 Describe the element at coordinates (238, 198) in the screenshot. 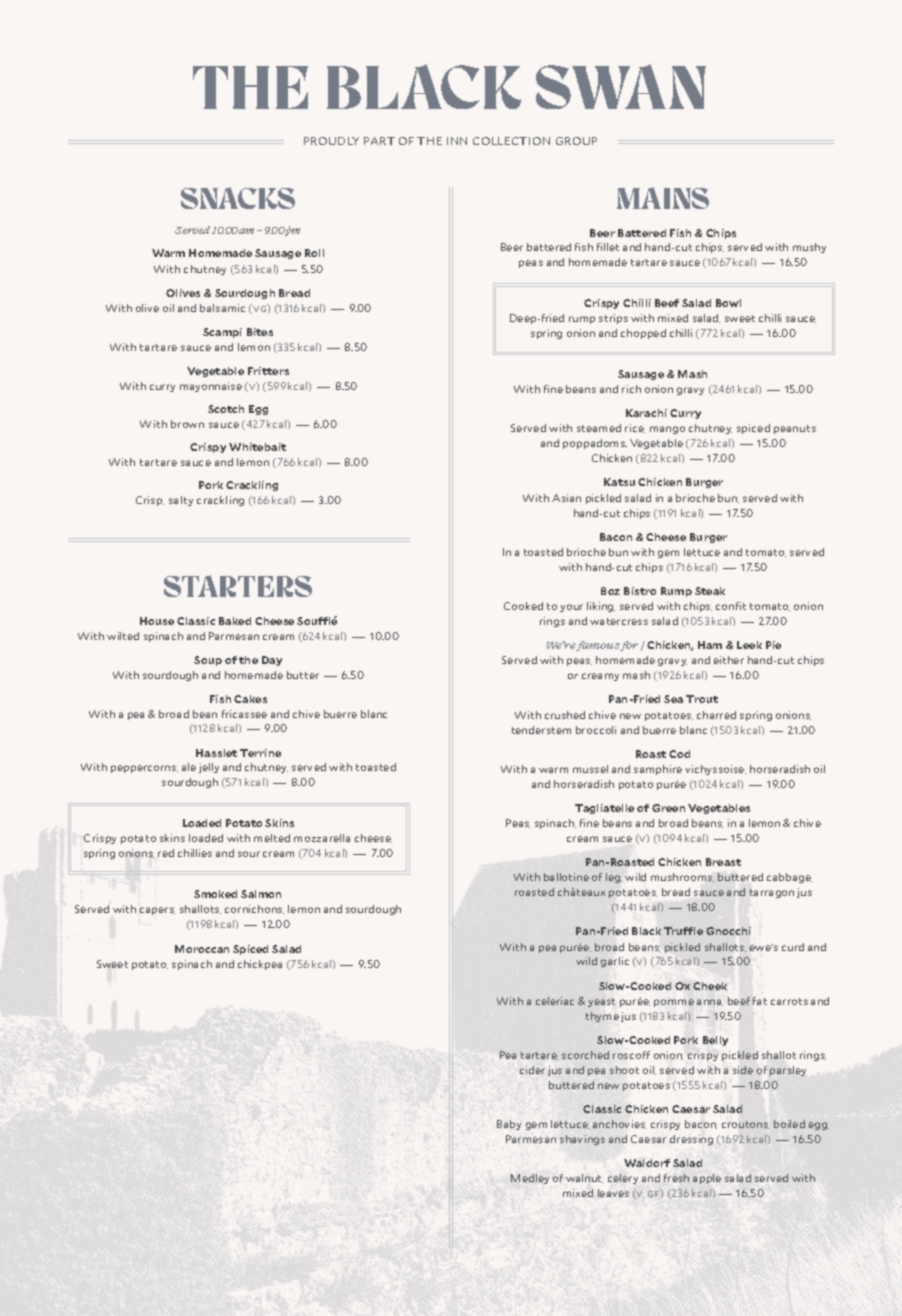

I see `SNACKS` at that location.
